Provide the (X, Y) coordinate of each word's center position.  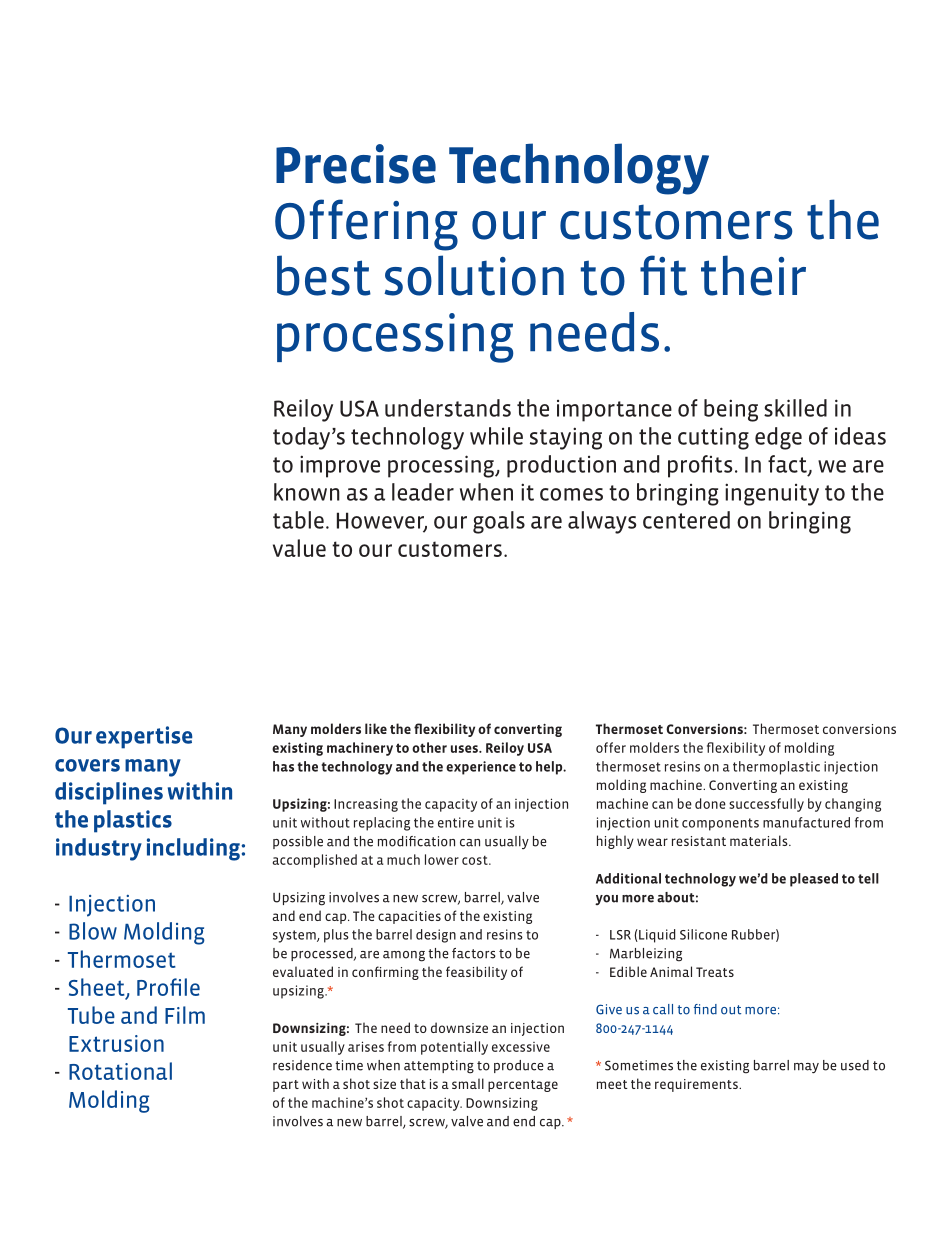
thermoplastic (776, 768)
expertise (144, 737)
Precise (356, 164)
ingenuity (772, 494)
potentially (454, 1048)
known (307, 492)
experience (481, 768)
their (753, 275)
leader (423, 492)
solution (474, 275)
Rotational (120, 1071)
